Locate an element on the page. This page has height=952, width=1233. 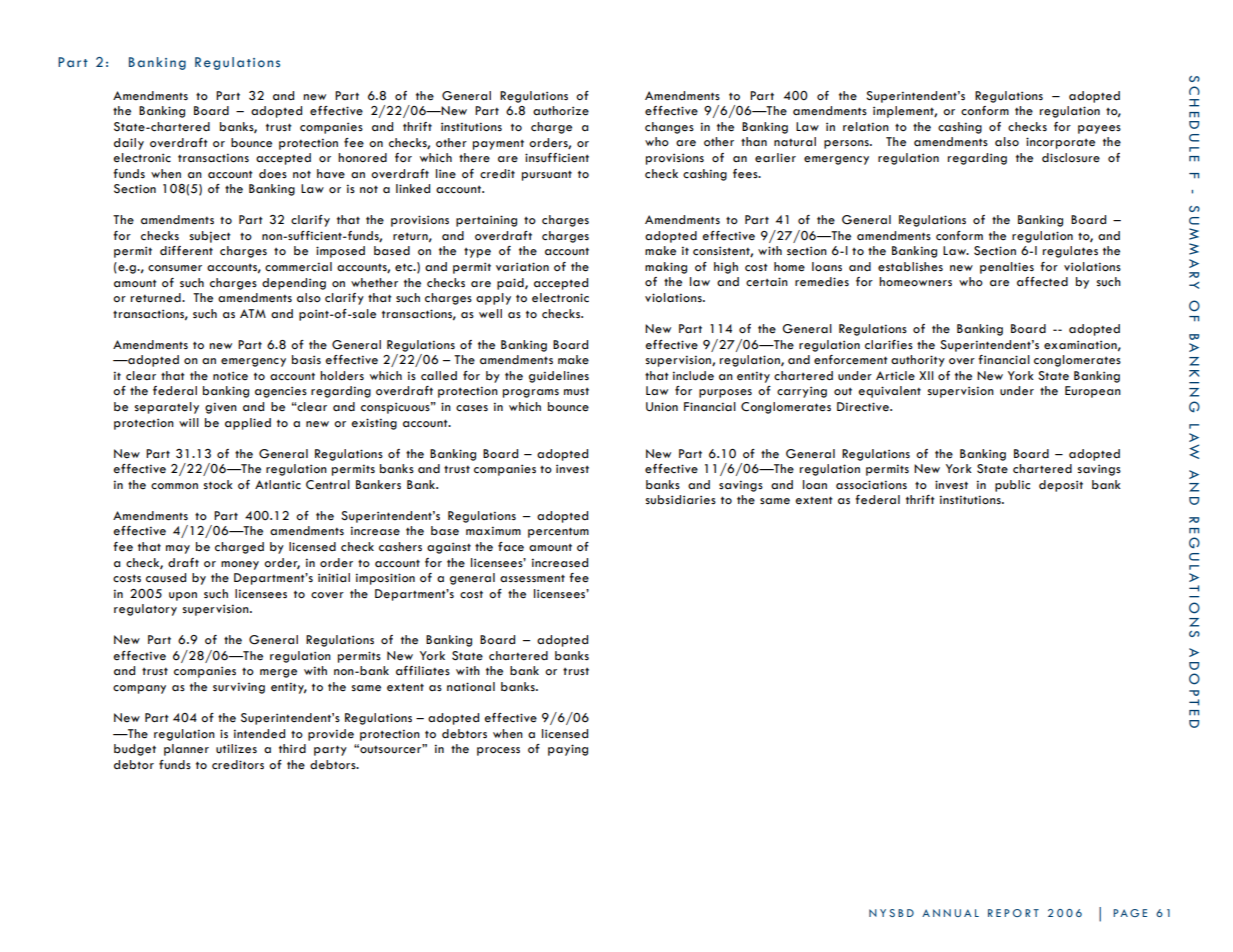
changes is located at coordinates (669, 128).
